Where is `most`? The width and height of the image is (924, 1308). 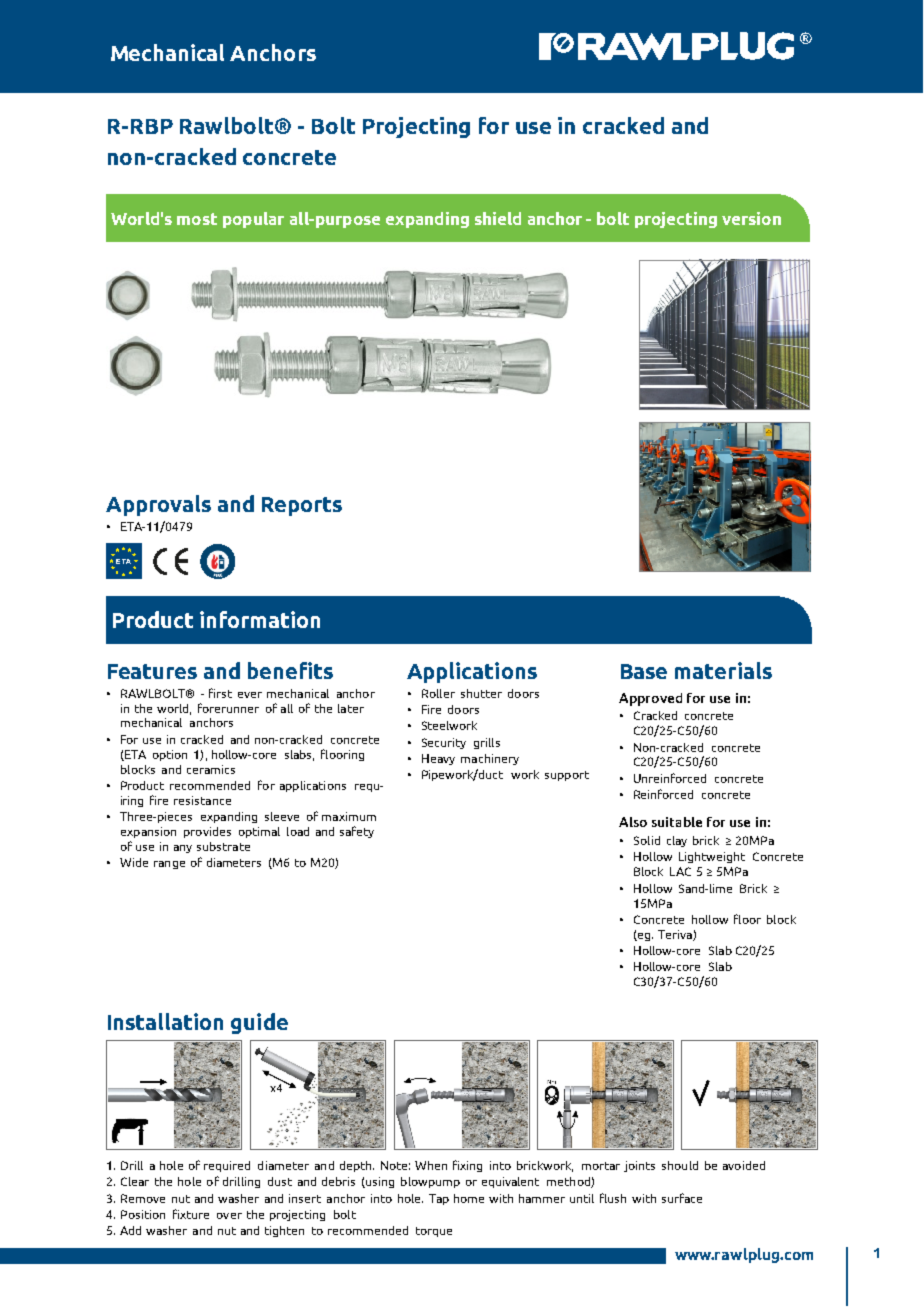
most is located at coordinates (197, 219).
